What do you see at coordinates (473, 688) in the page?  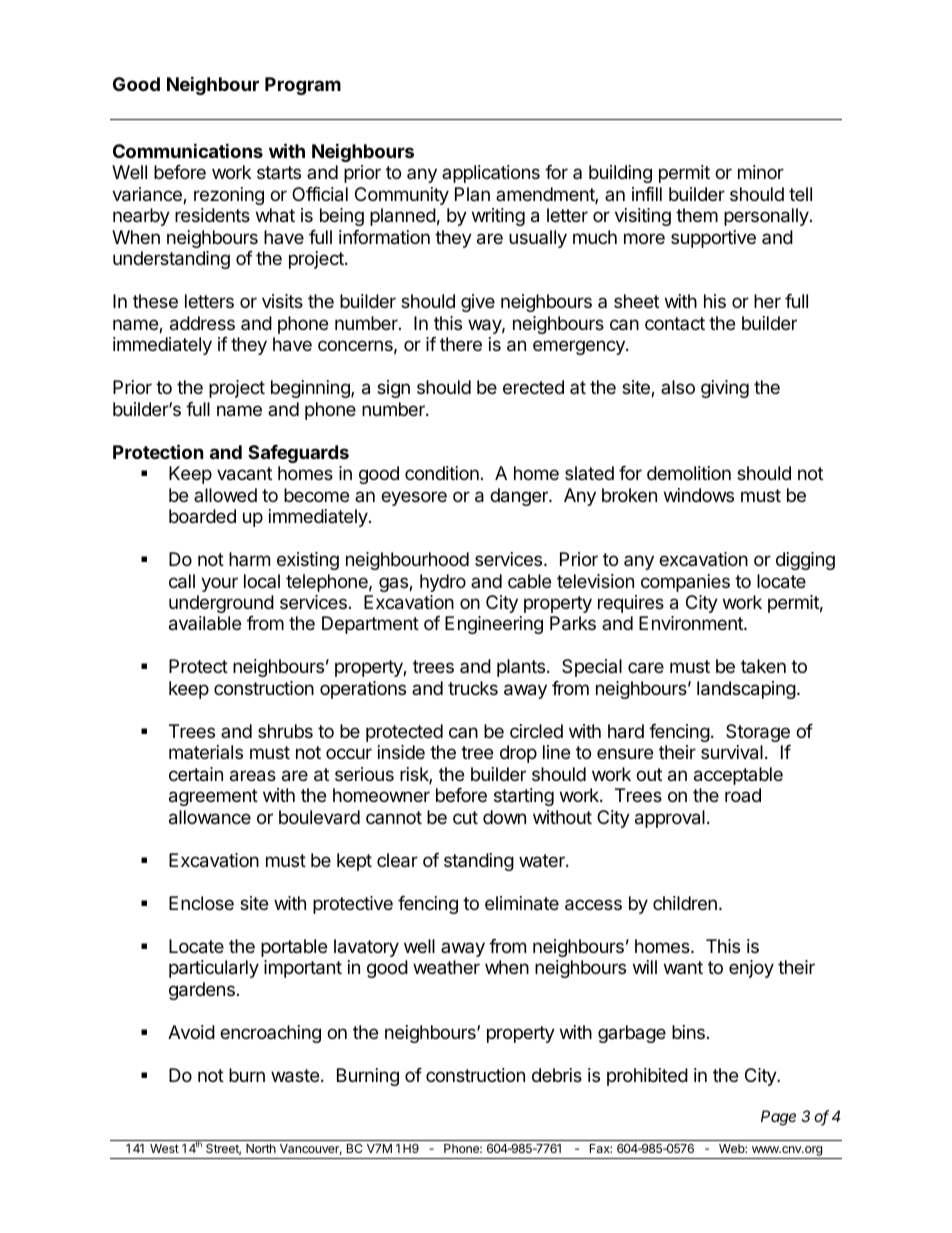 I see `trucks` at bounding box center [473, 688].
